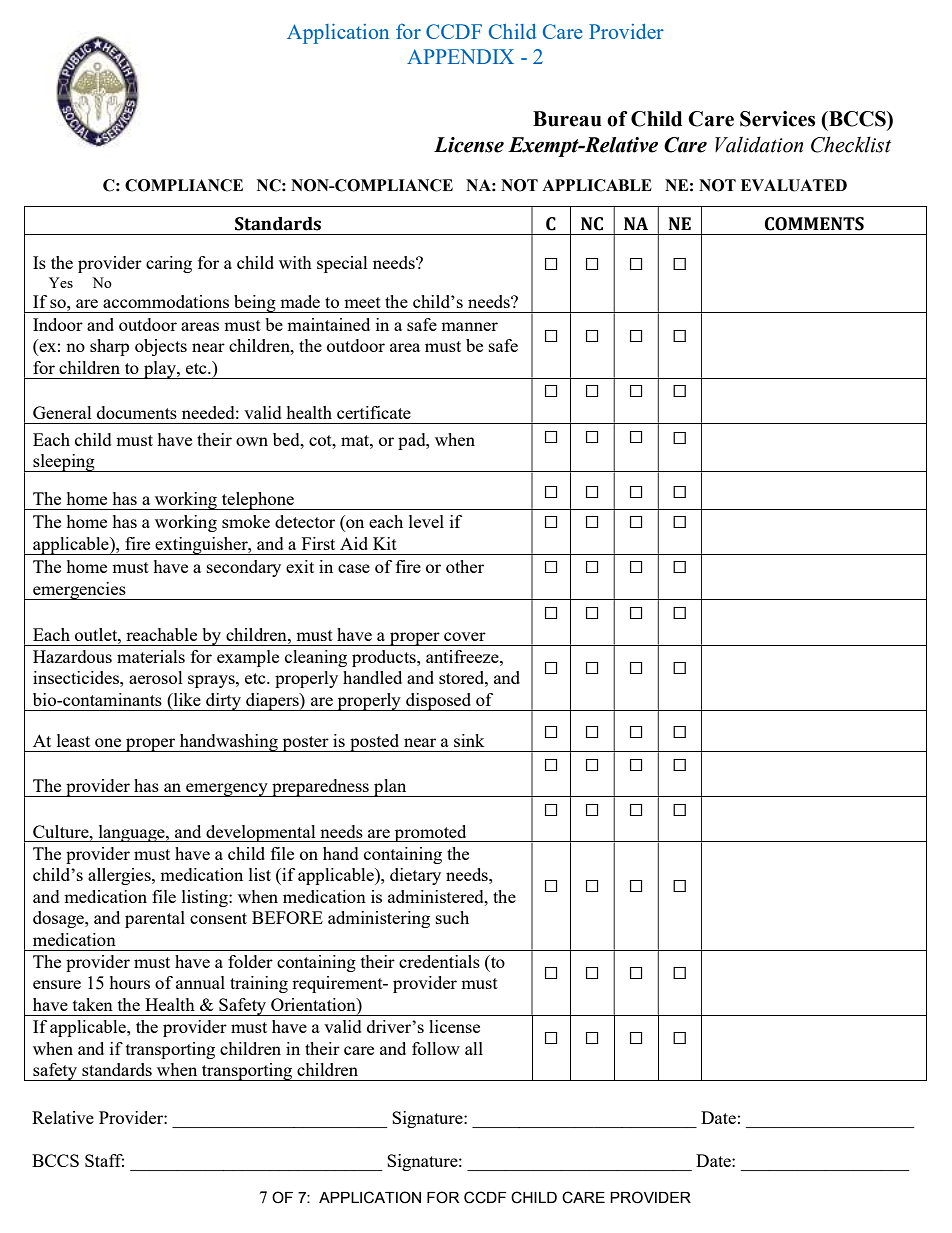 This page has width=952, height=1233. I want to click on caring, so click(169, 264).
